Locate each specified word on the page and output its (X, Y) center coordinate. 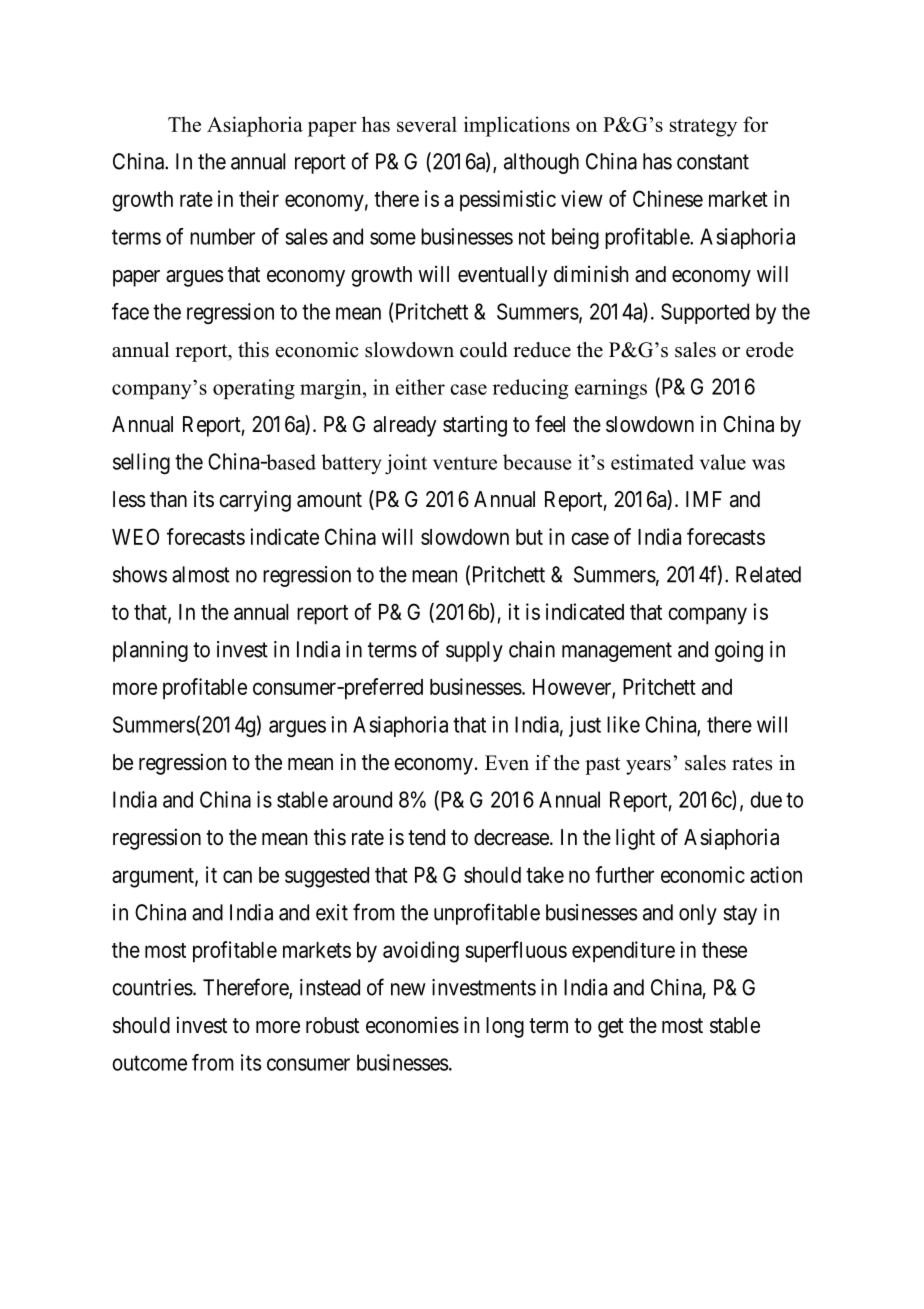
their (259, 198)
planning (150, 651)
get (611, 1028)
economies (412, 1025)
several (427, 124)
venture (465, 463)
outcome (149, 1063)
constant (713, 162)
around (362, 799)
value (723, 462)
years (648, 767)
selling (141, 463)
